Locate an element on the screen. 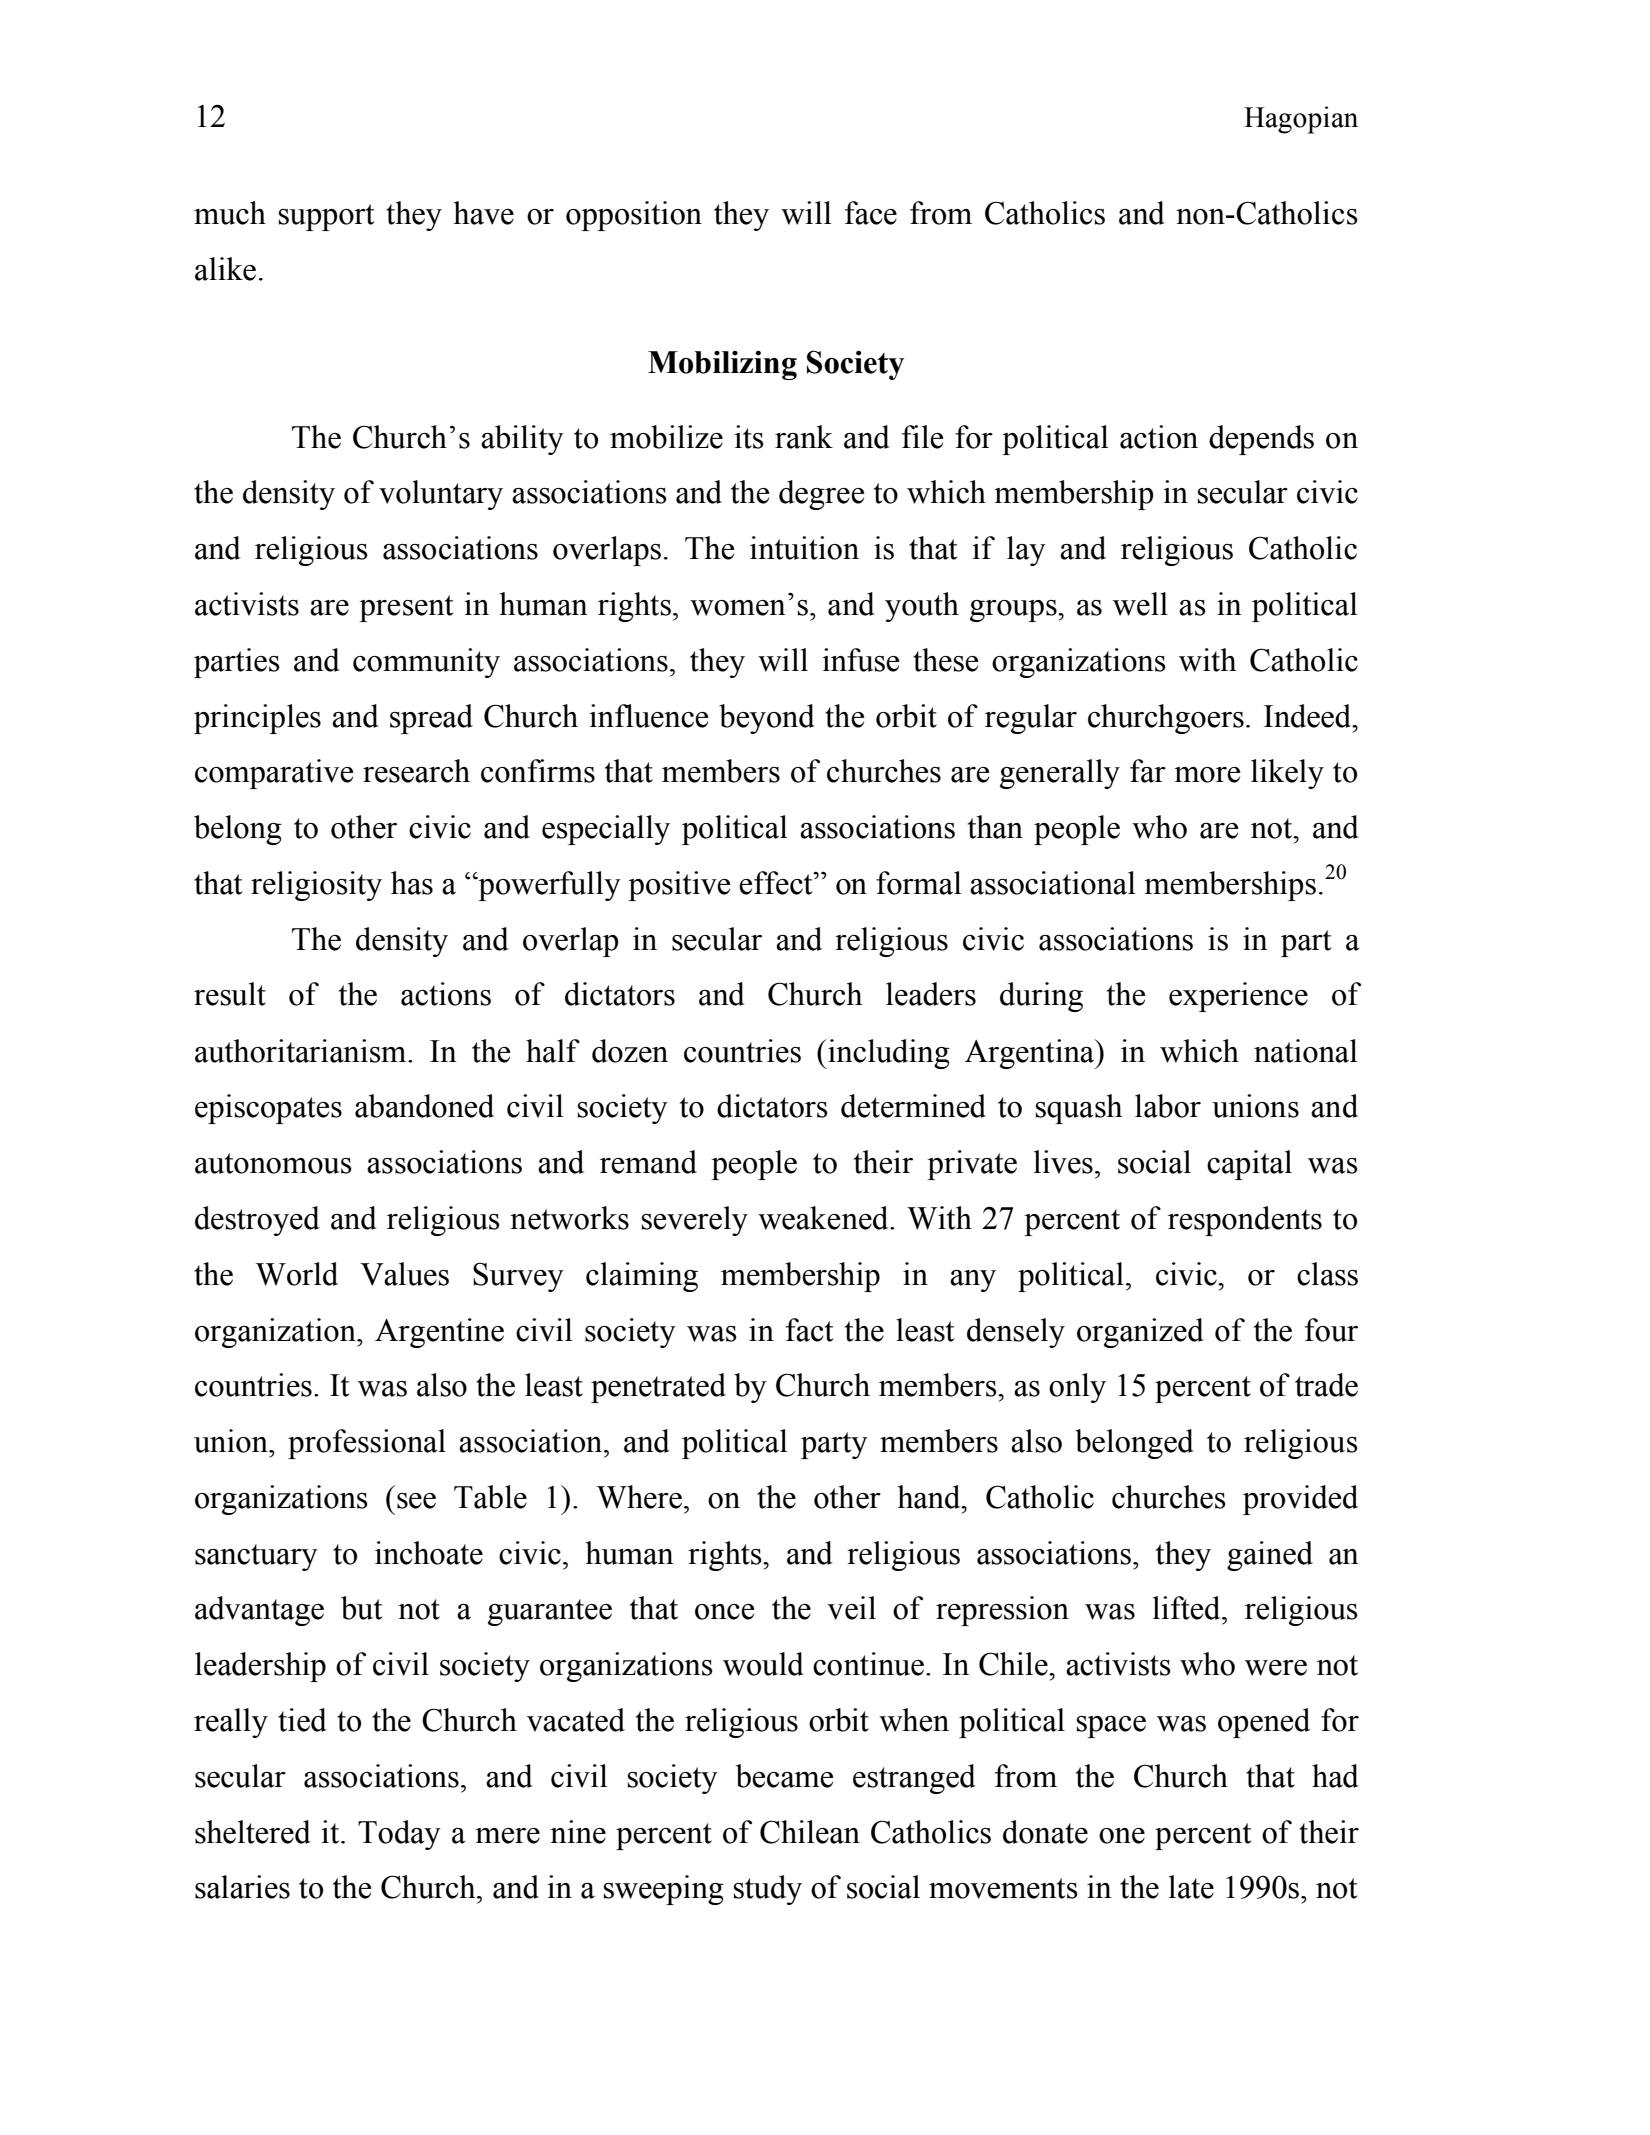  Today is located at coordinates (399, 1835).
